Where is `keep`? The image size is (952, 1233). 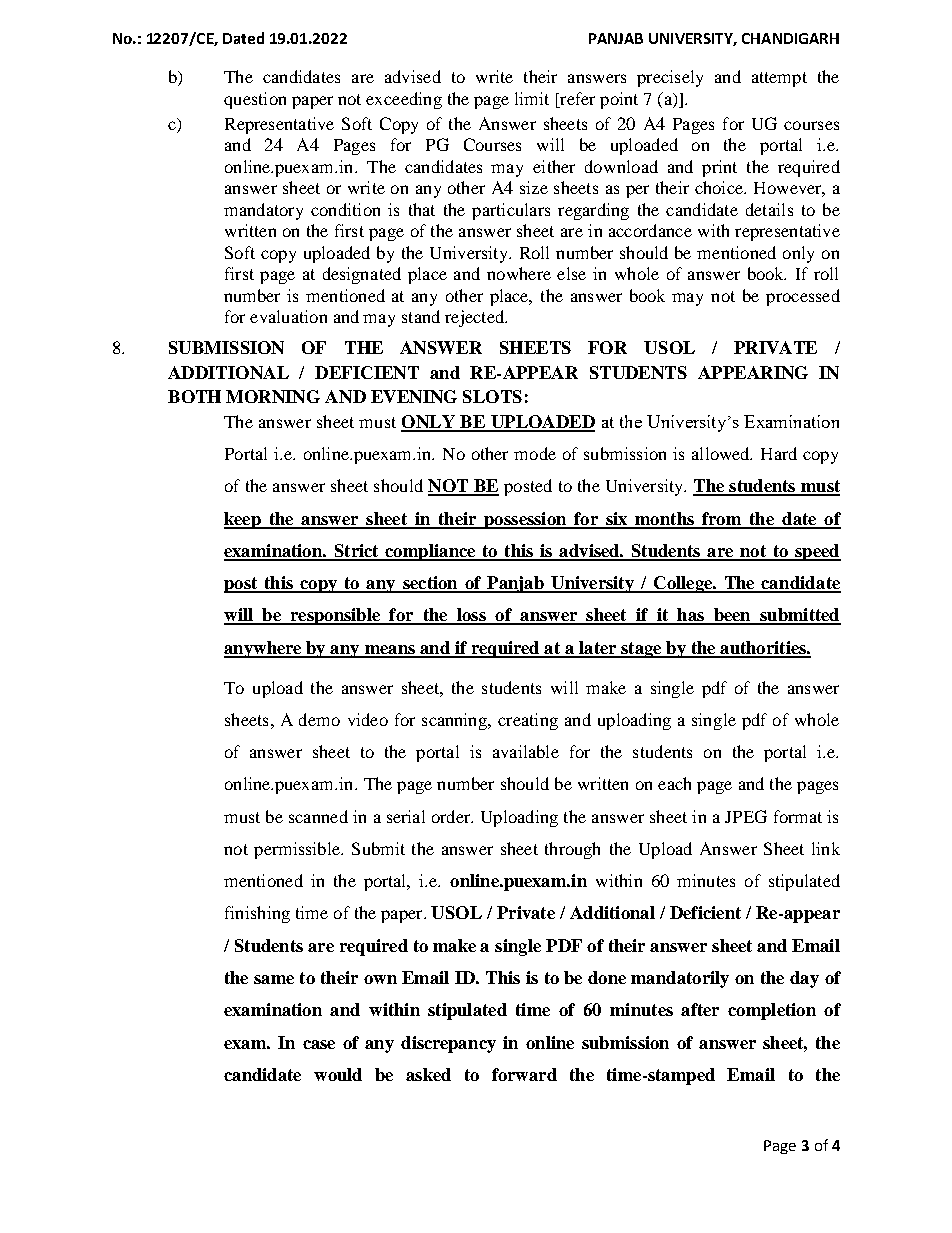
keep is located at coordinates (243, 520).
